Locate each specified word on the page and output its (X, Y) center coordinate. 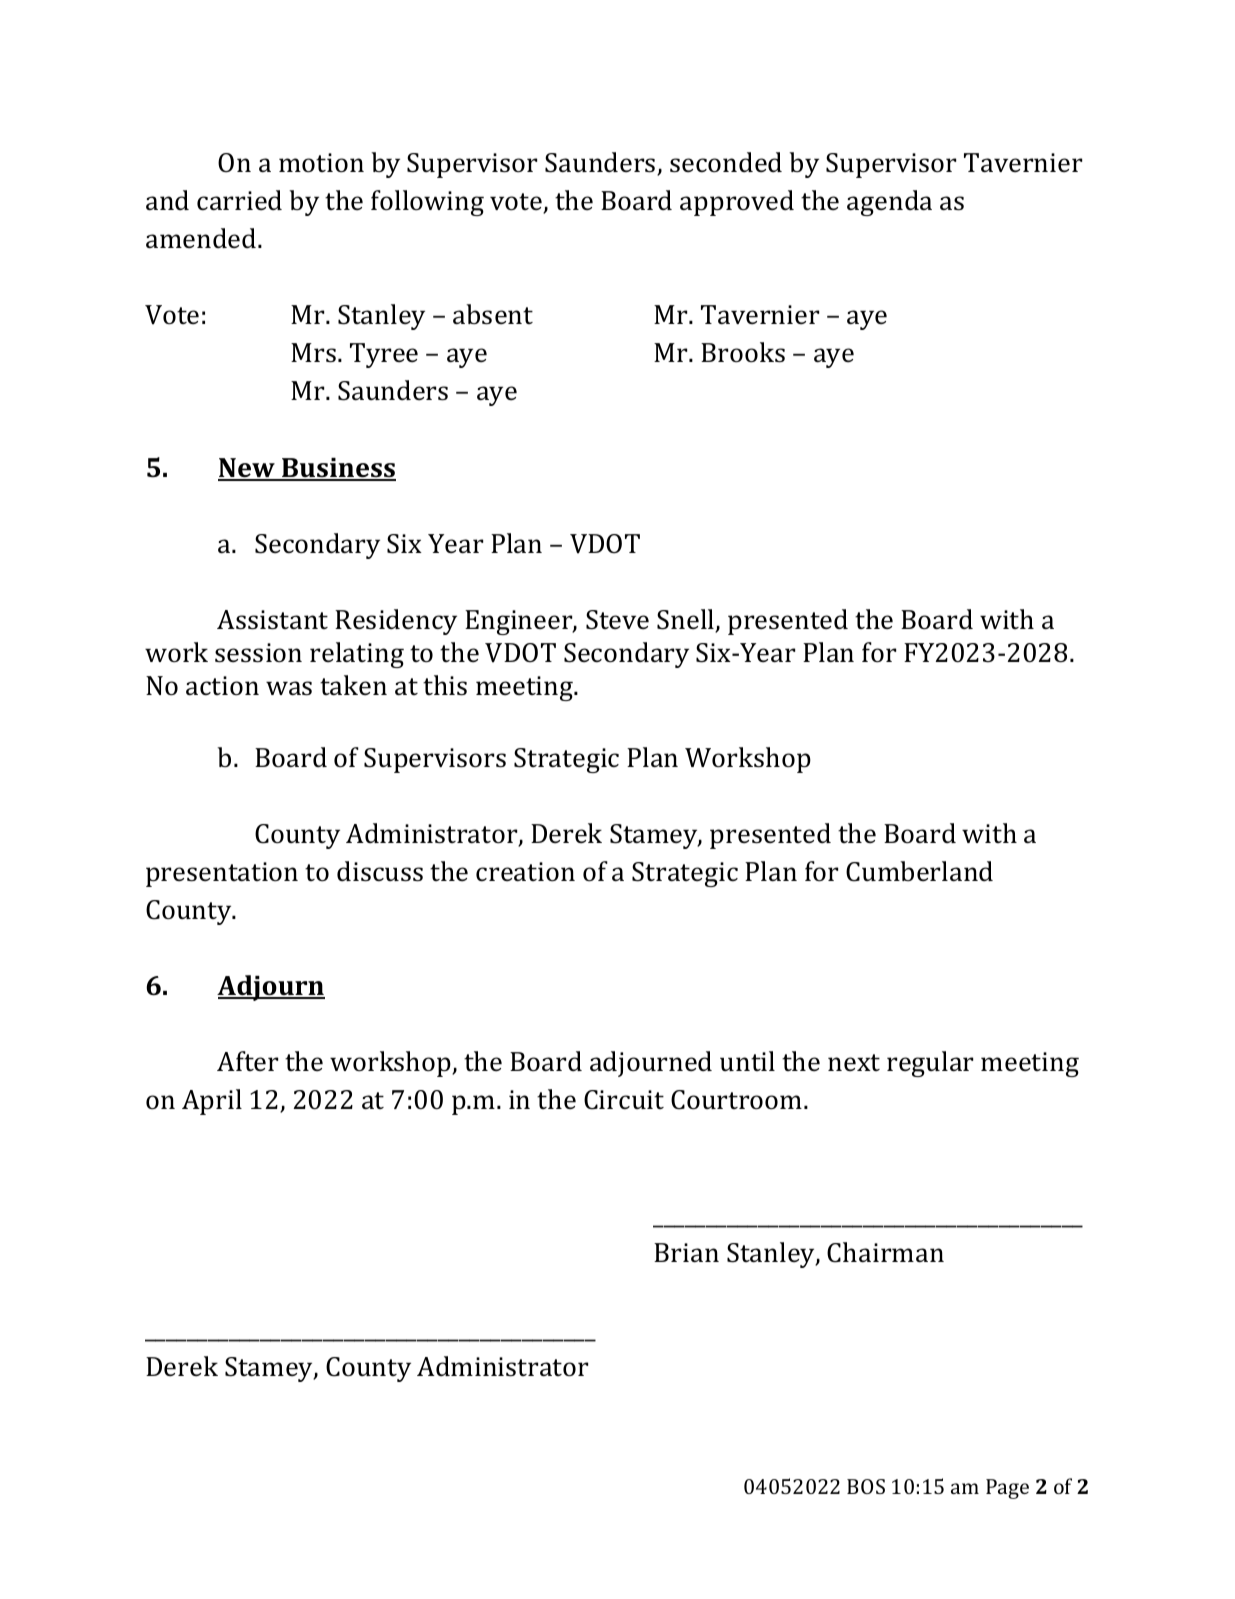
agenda (889, 203)
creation (525, 872)
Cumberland (919, 871)
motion (321, 163)
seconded (726, 162)
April (212, 1102)
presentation (222, 874)
